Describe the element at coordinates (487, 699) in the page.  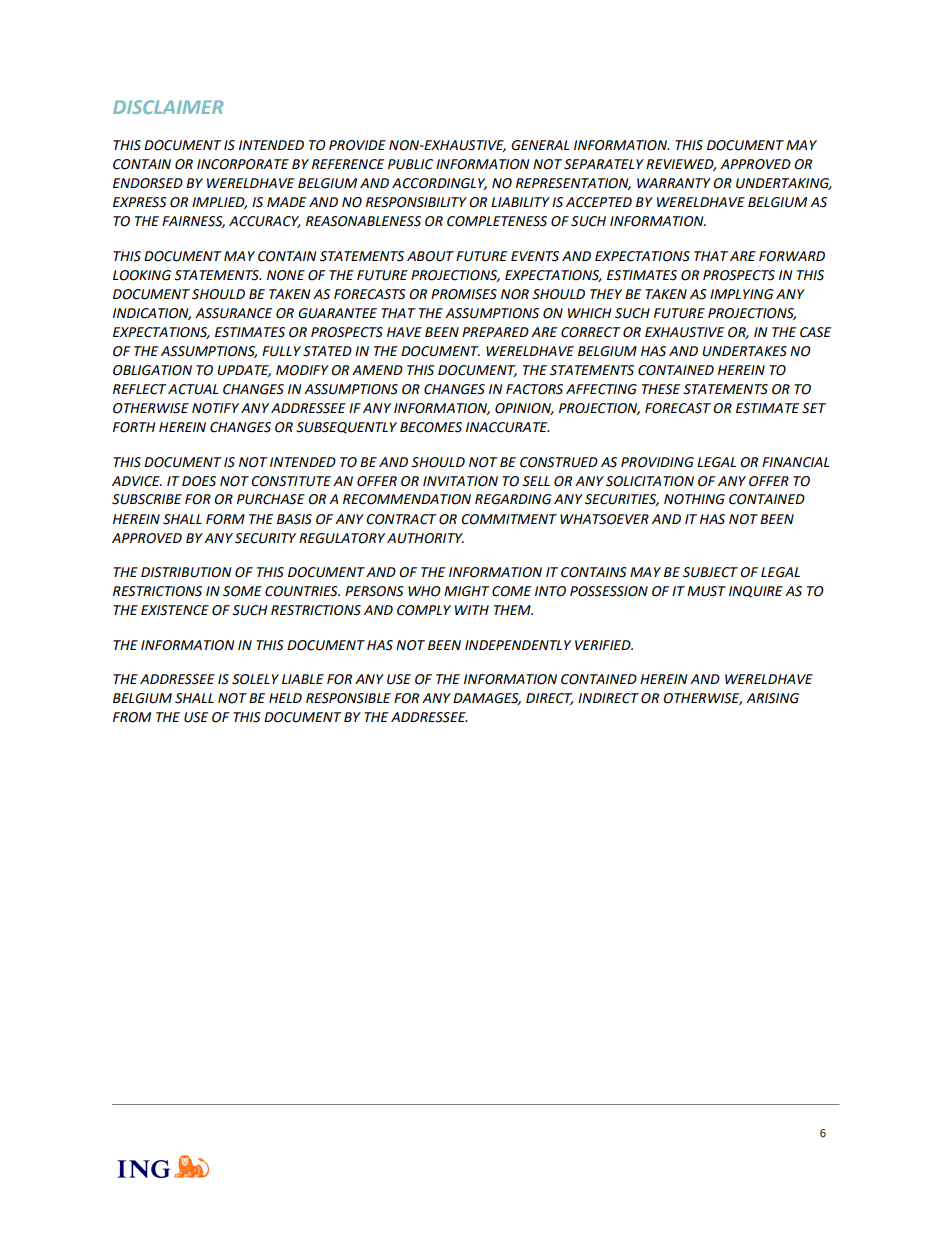
I see `DAMAGES` at that location.
